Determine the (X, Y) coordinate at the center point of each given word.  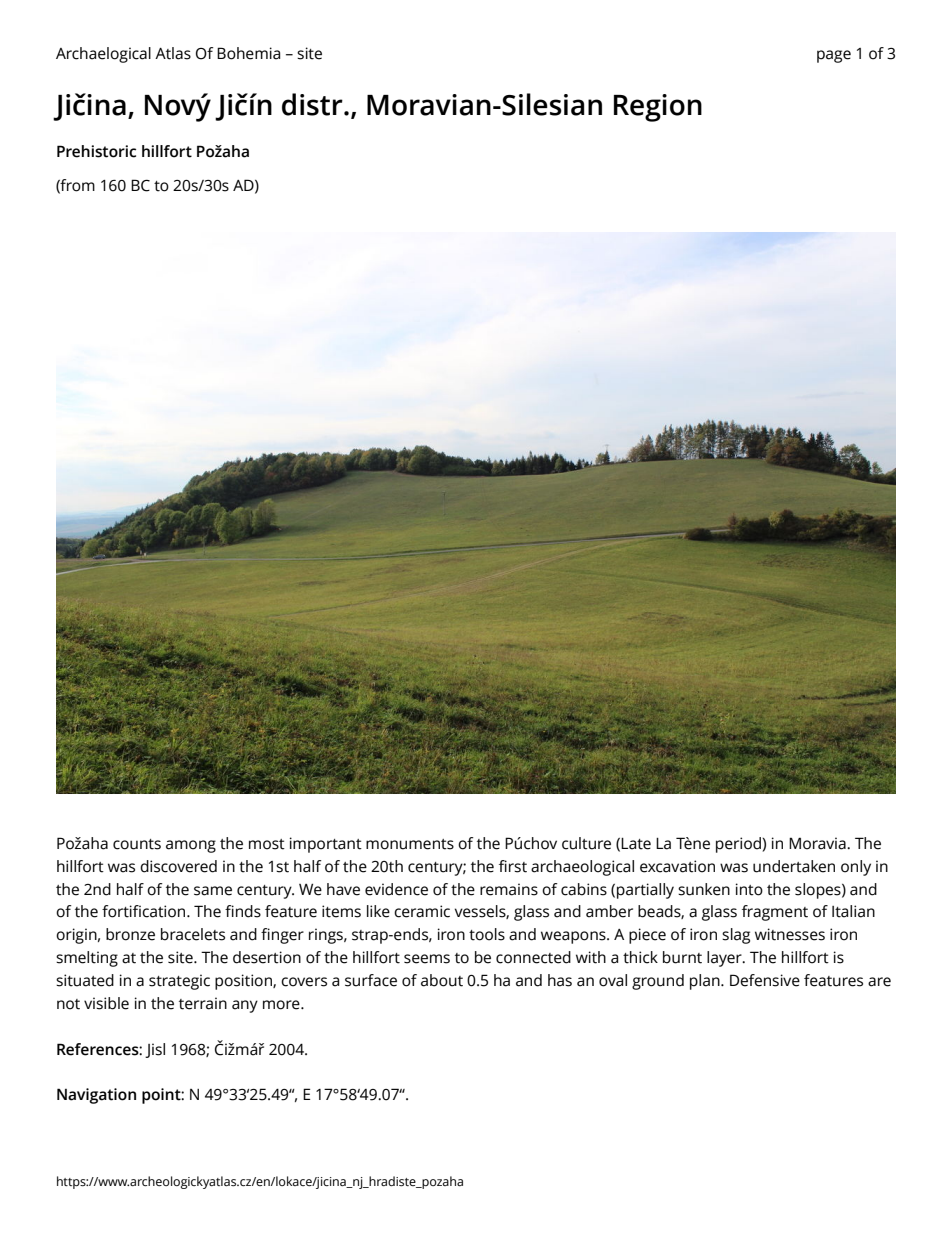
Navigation (96, 1096)
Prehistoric (96, 151)
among (191, 846)
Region (658, 108)
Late (636, 844)
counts (137, 844)
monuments (410, 844)
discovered (178, 866)
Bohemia (248, 53)
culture (586, 843)
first (513, 866)
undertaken (794, 866)
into (749, 889)
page (834, 56)
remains (509, 889)
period (739, 845)
